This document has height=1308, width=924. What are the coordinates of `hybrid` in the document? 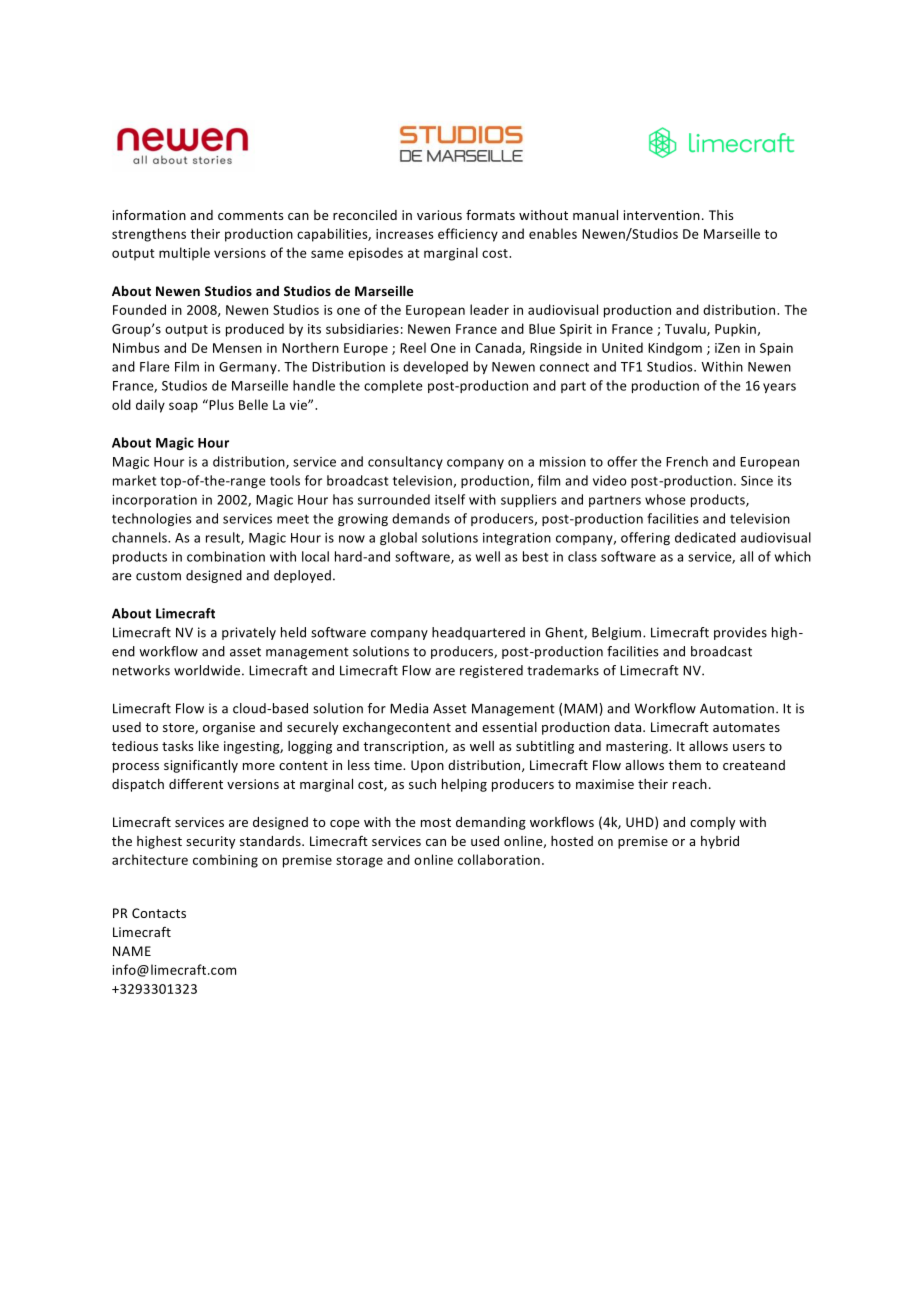 It's located at (720, 842).
